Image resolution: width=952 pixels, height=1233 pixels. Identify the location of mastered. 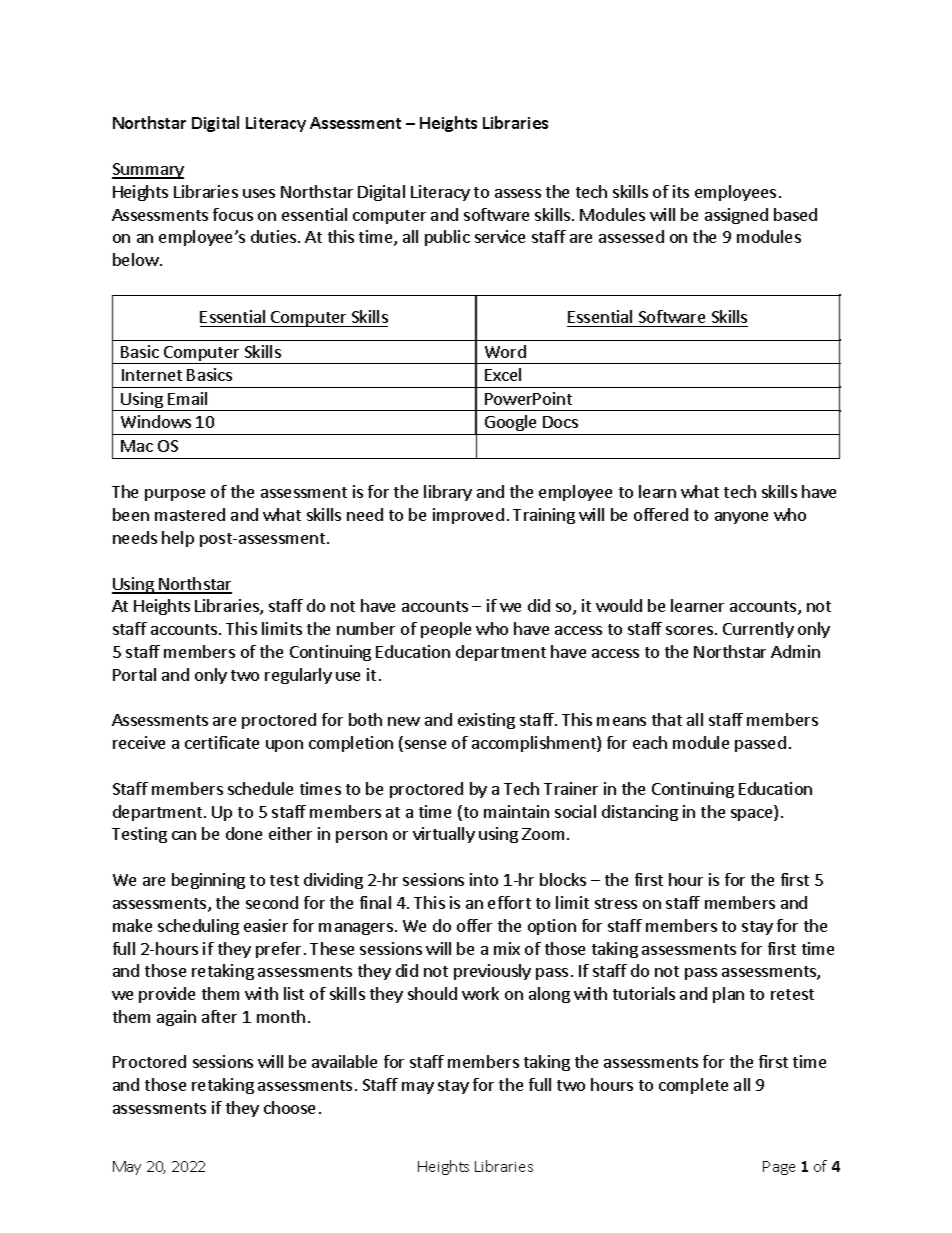
(190, 514).
